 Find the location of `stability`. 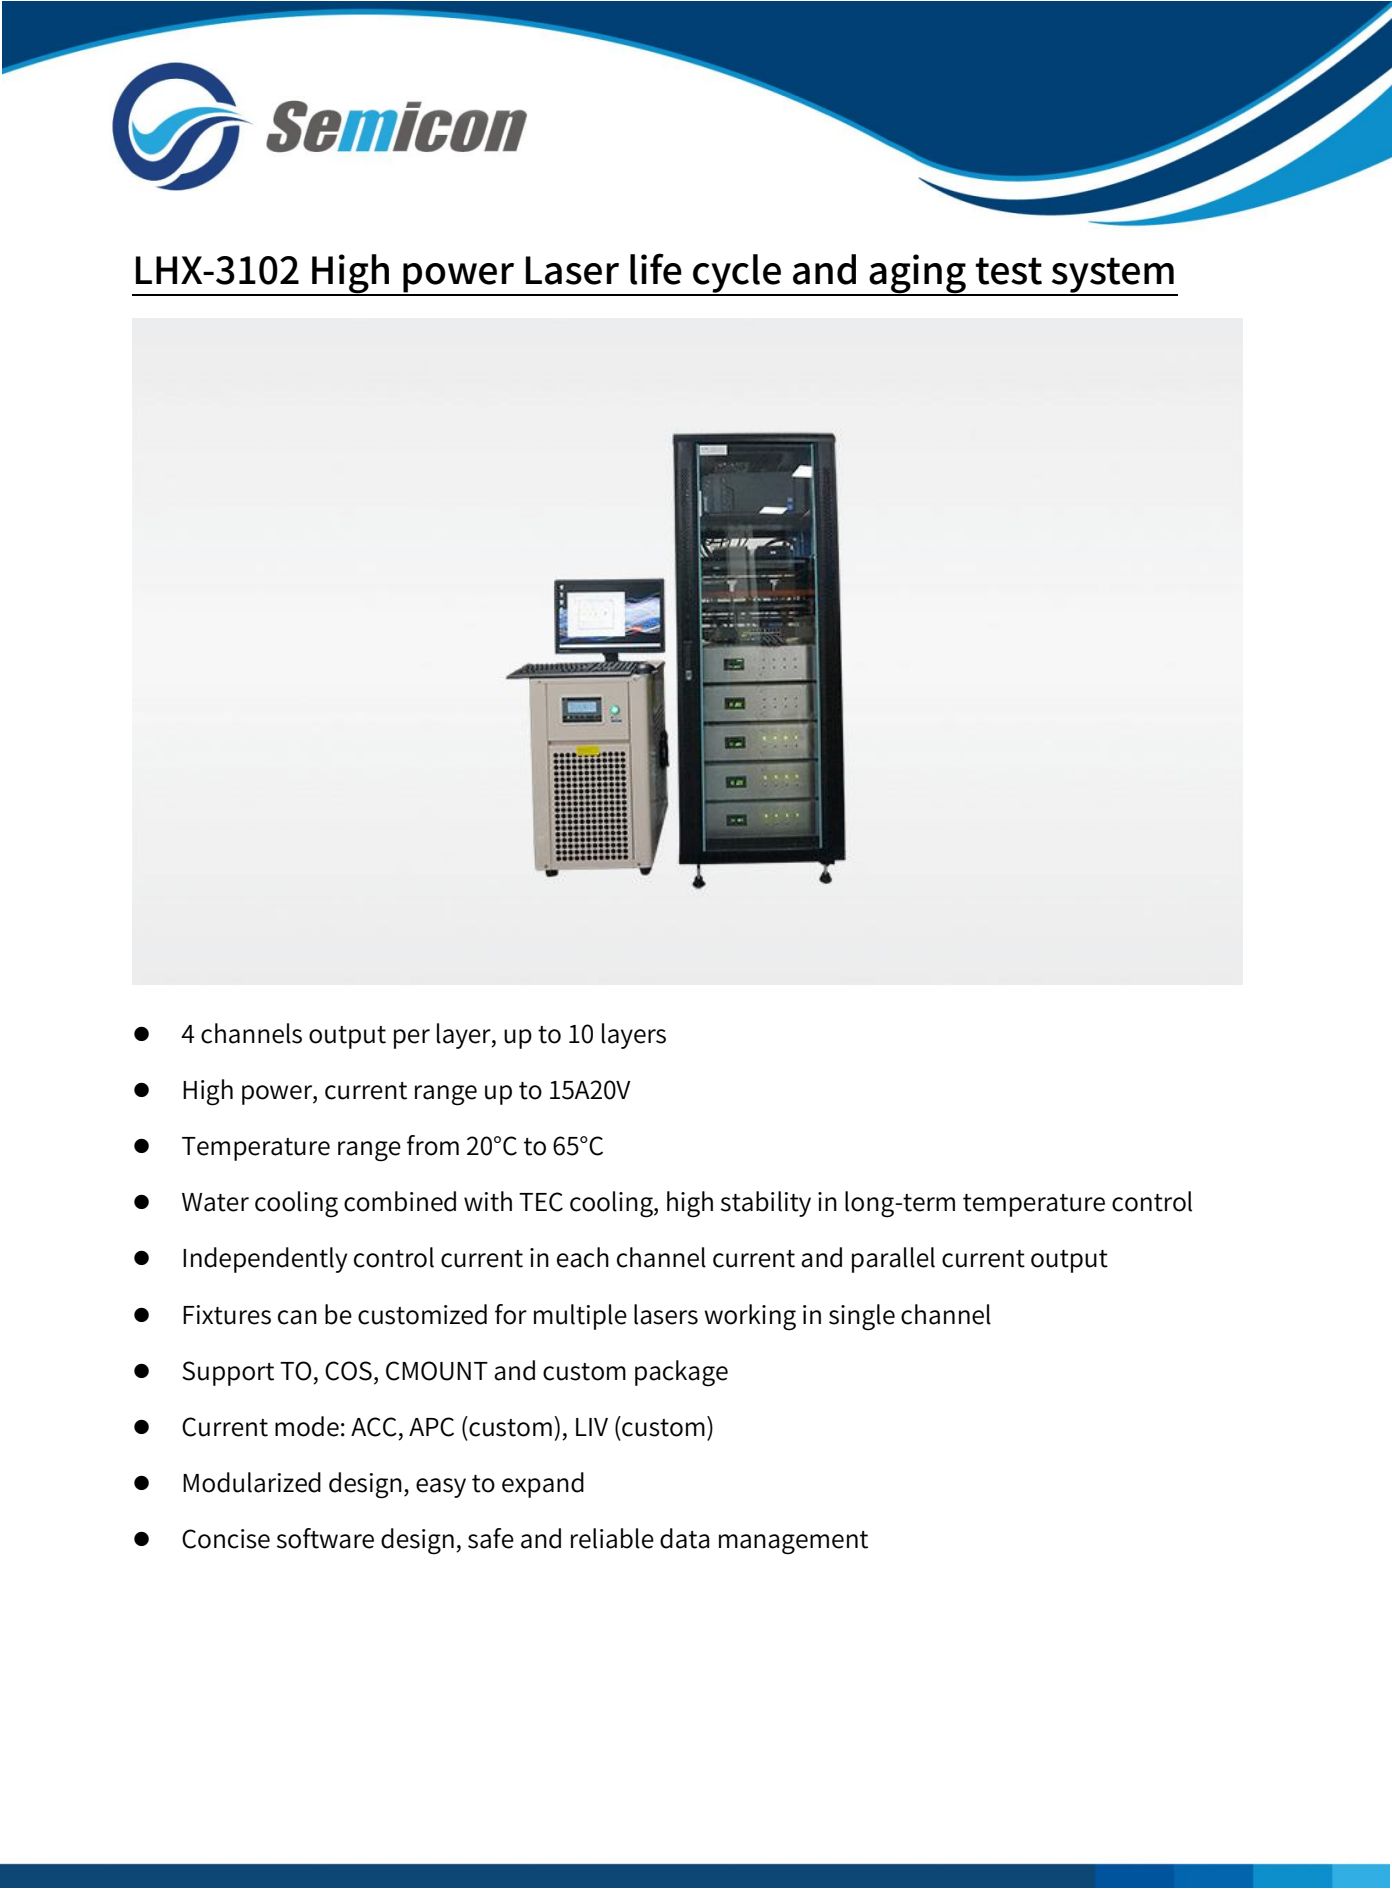

stability is located at coordinates (766, 1204).
